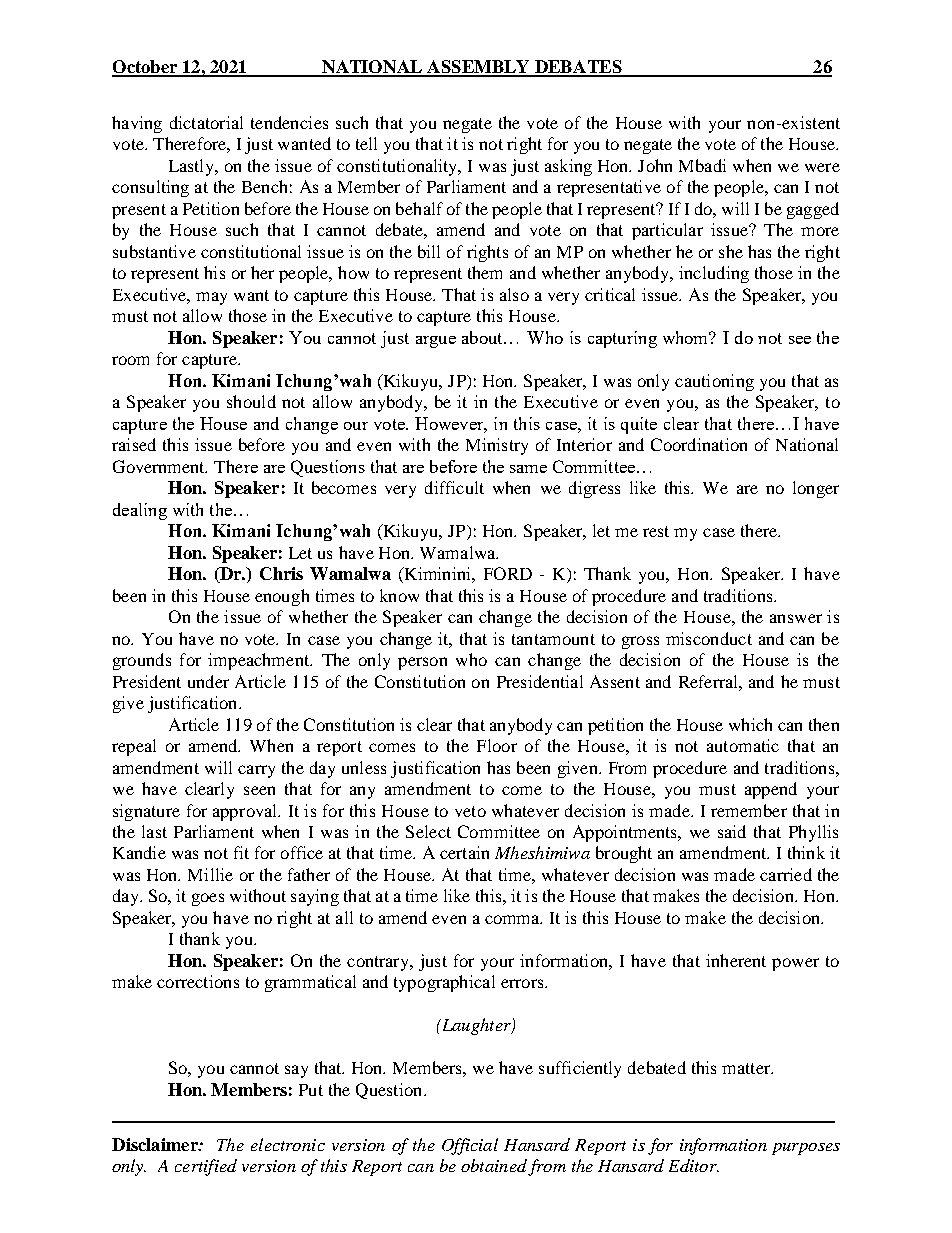 The image size is (952, 1233). What do you see at coordinates (470, 1146) in the screenshot?
I see `Official` at bounding box center [470, 1146].
